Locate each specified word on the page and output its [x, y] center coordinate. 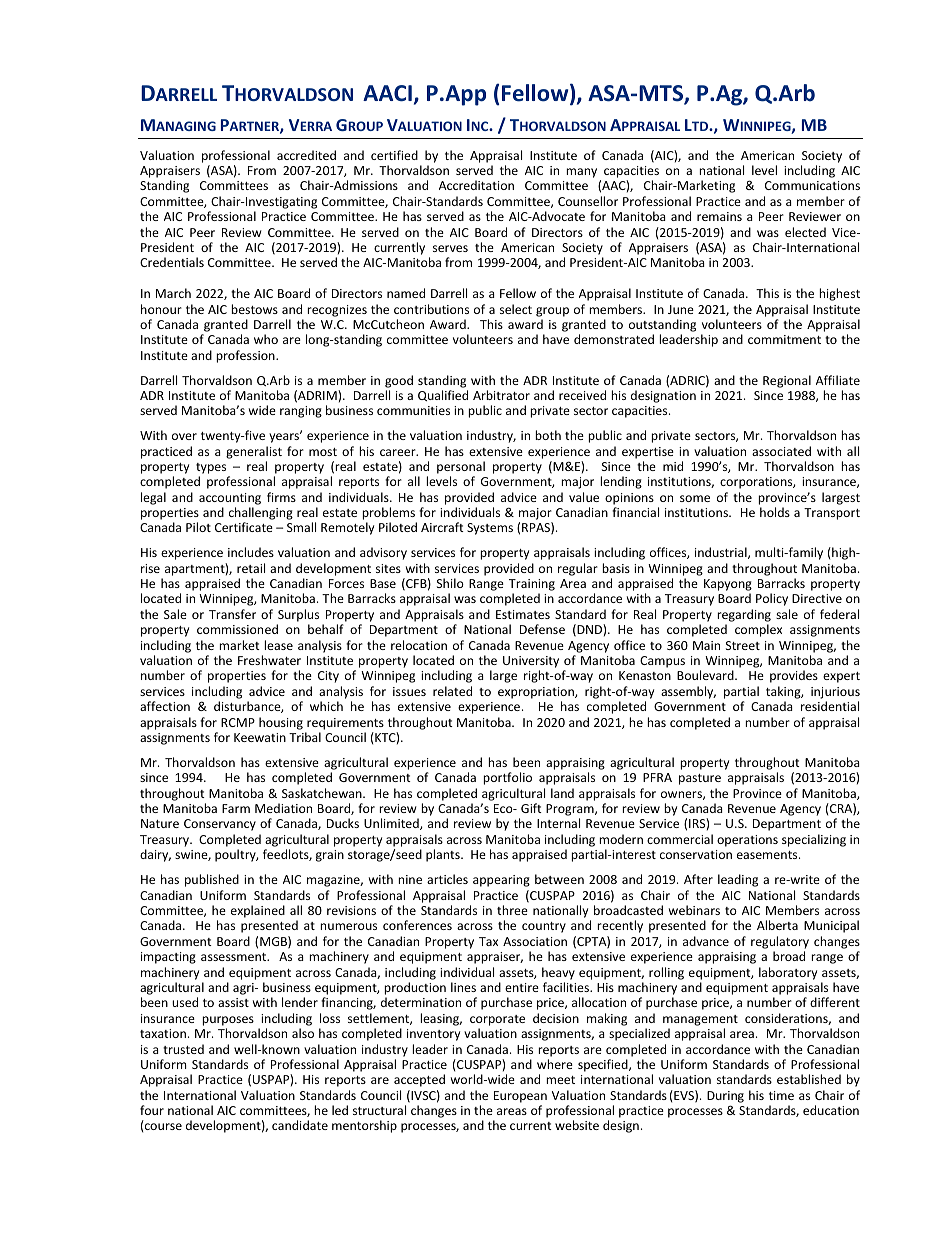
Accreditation [476, 185]
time [781, 1095]
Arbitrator [501, 395]
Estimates [523, 614]
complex [758, 630]
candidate [300, 1125]
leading [738, 880]
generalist [254, 452]
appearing [501, 881]
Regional [787, 381]
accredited [306, 155]
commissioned [237, 629]
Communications [812, 185]
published [212, 880]
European [520, 1097]
